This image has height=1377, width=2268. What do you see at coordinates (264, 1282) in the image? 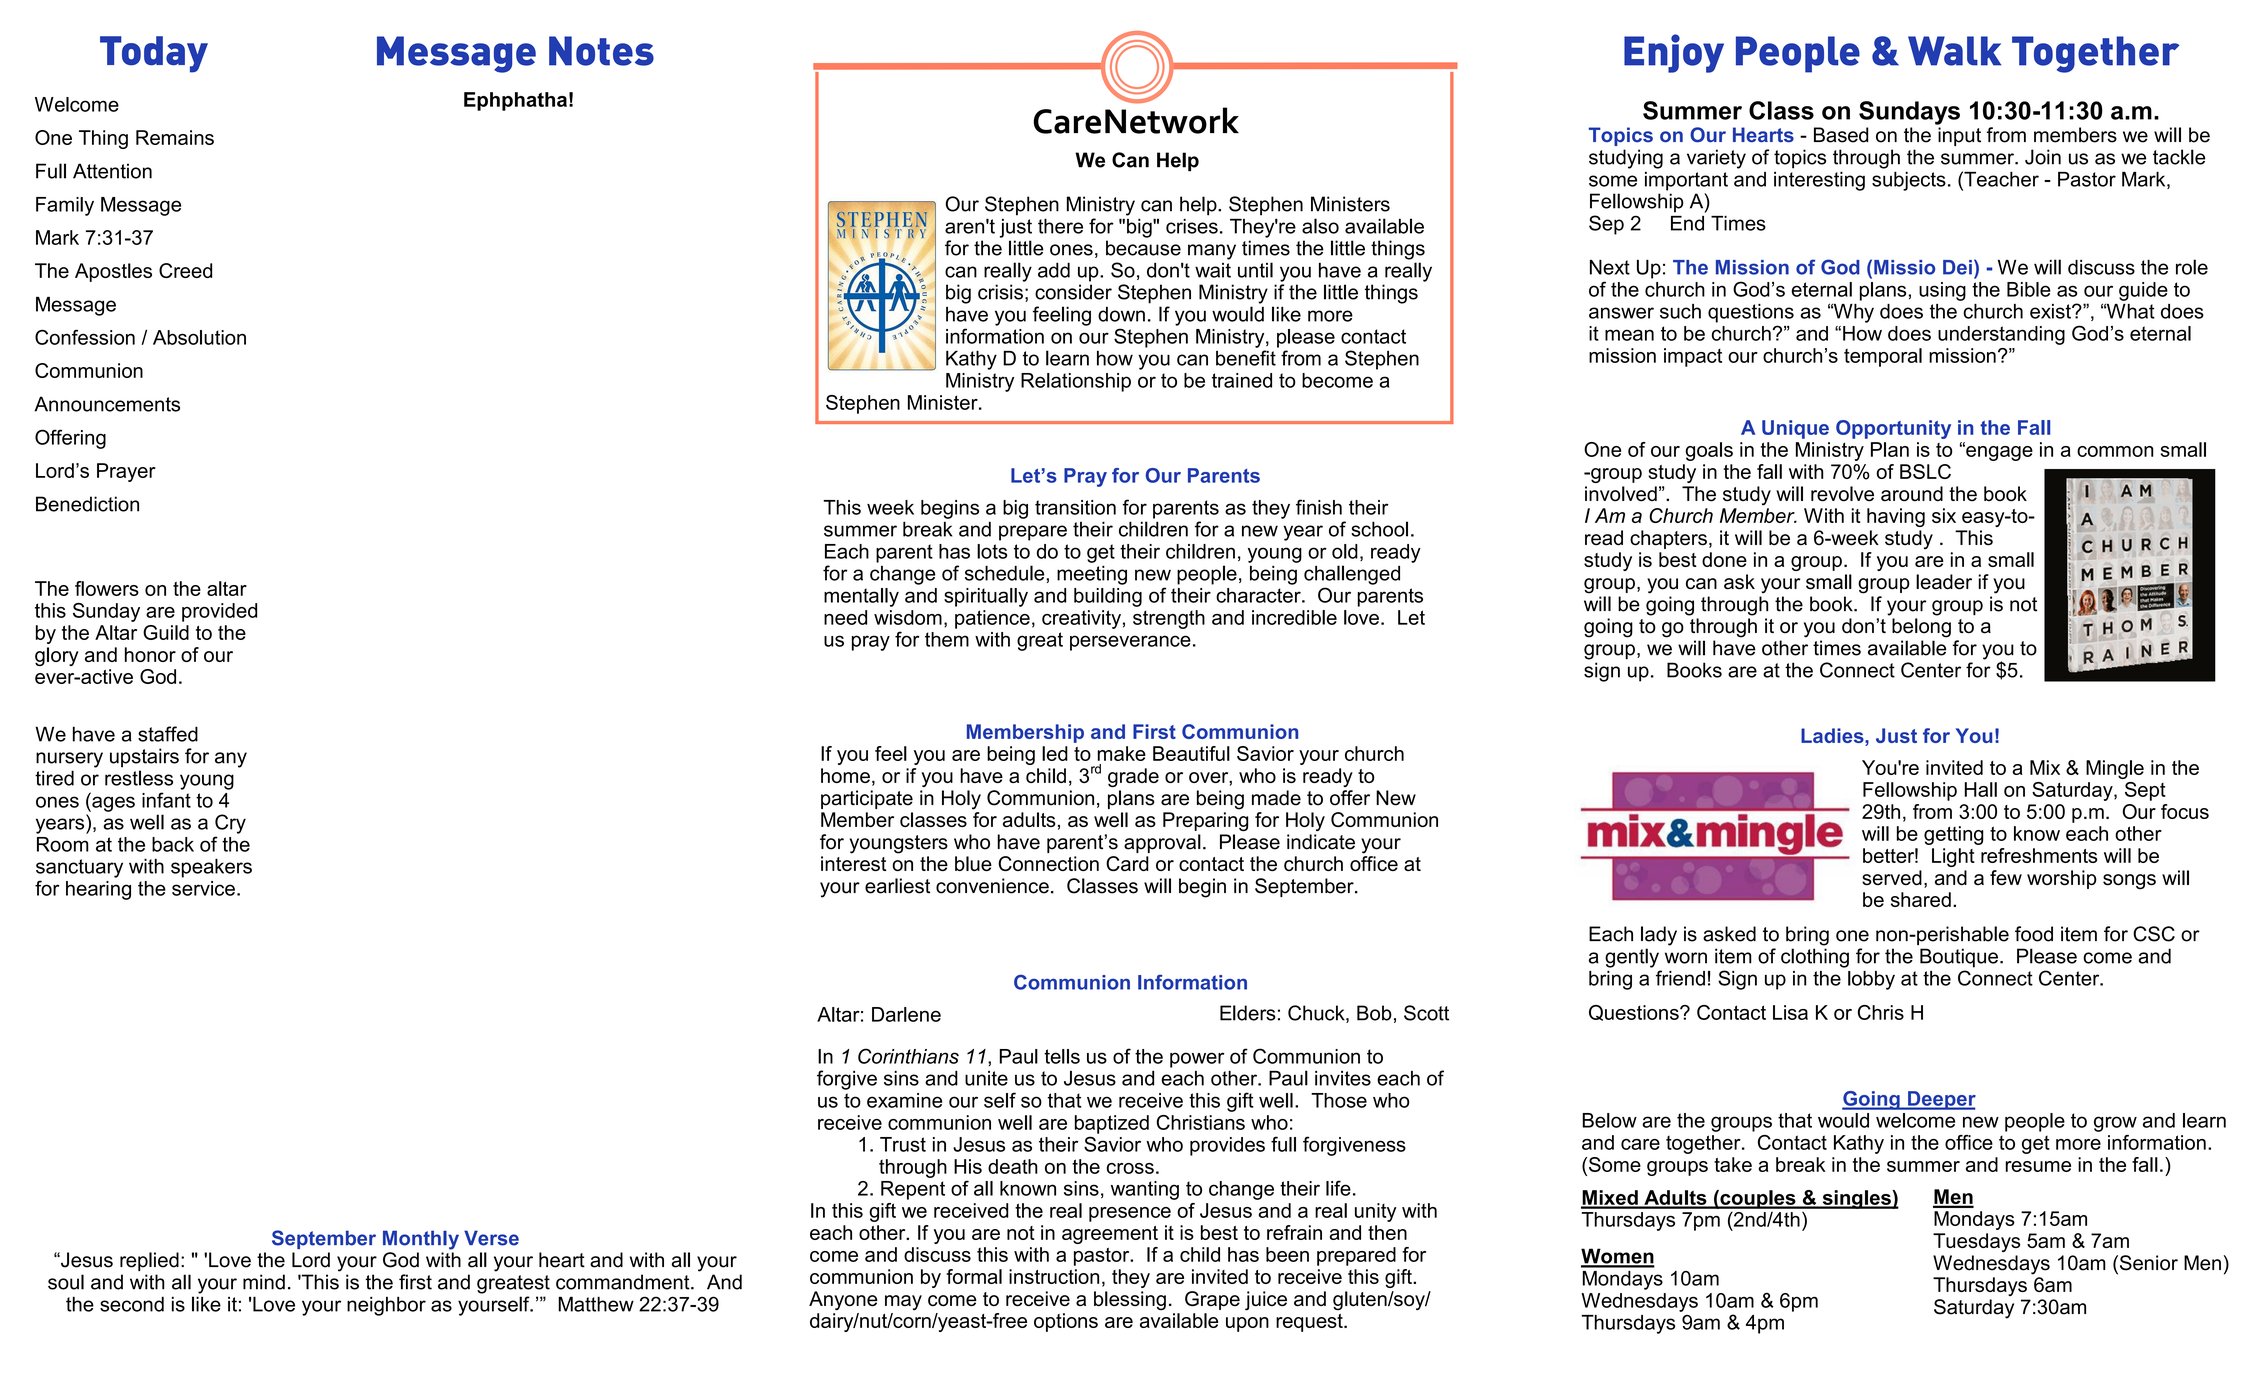
I see `mind` at bounding box center [264, 1282].
